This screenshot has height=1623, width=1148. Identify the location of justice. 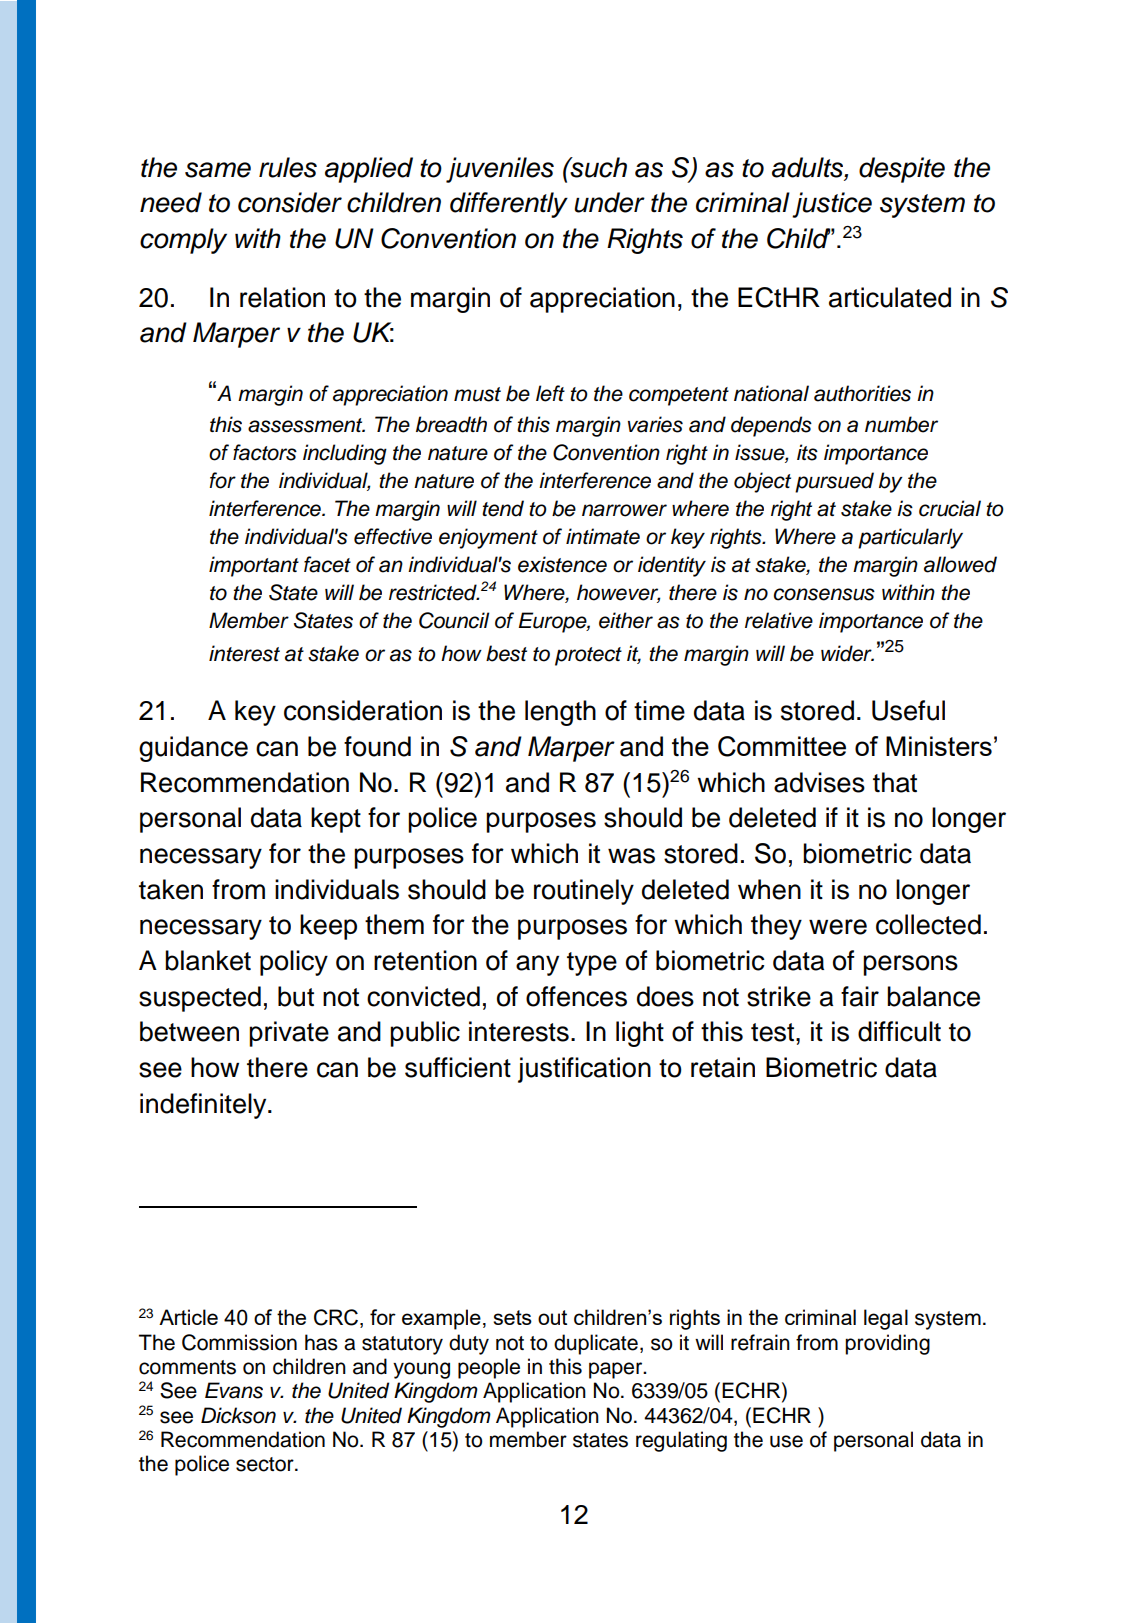
(832, 205).
